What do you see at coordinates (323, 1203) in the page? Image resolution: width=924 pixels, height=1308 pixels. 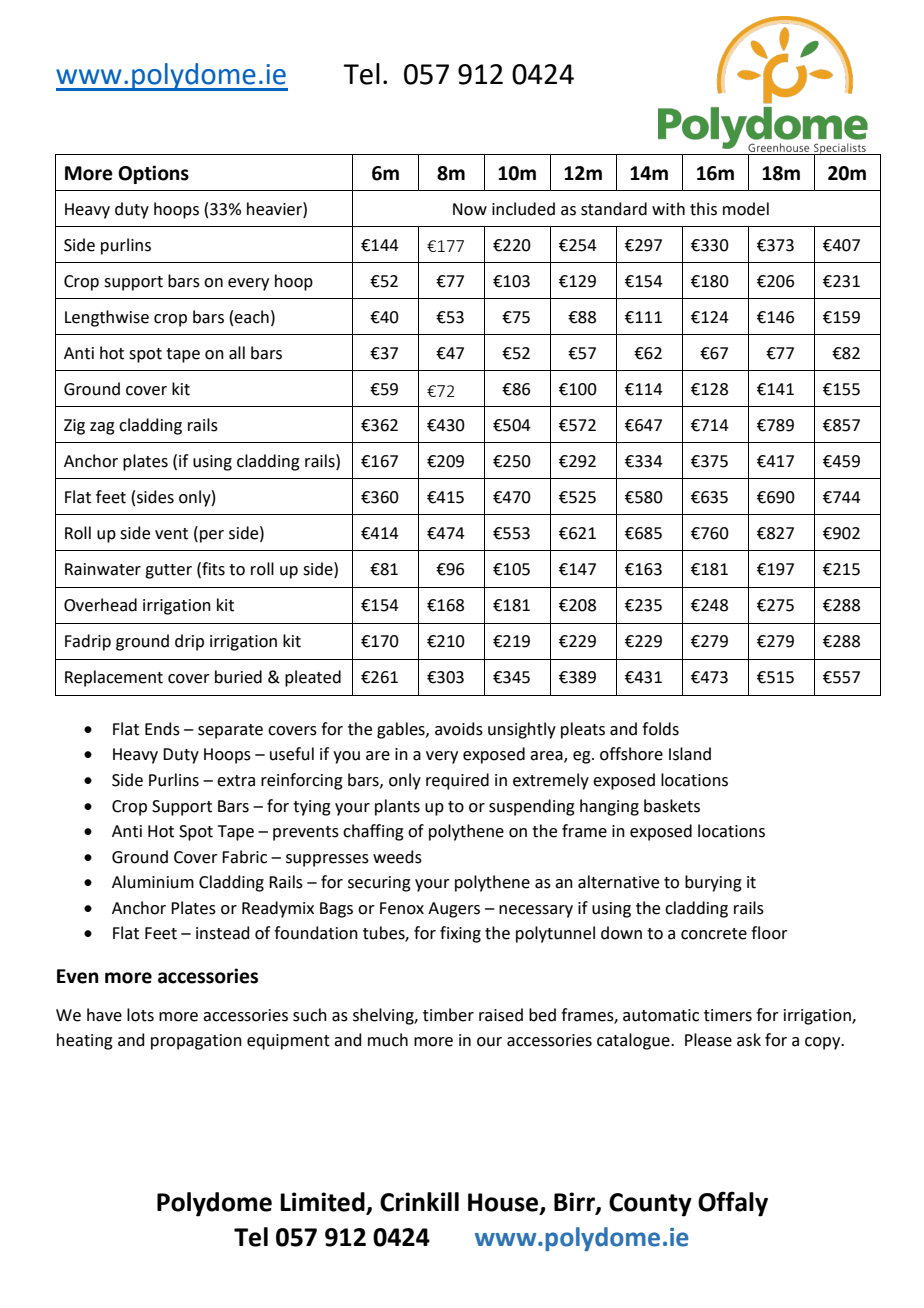 I see `Limited` at bounding box center [323, 1203].
